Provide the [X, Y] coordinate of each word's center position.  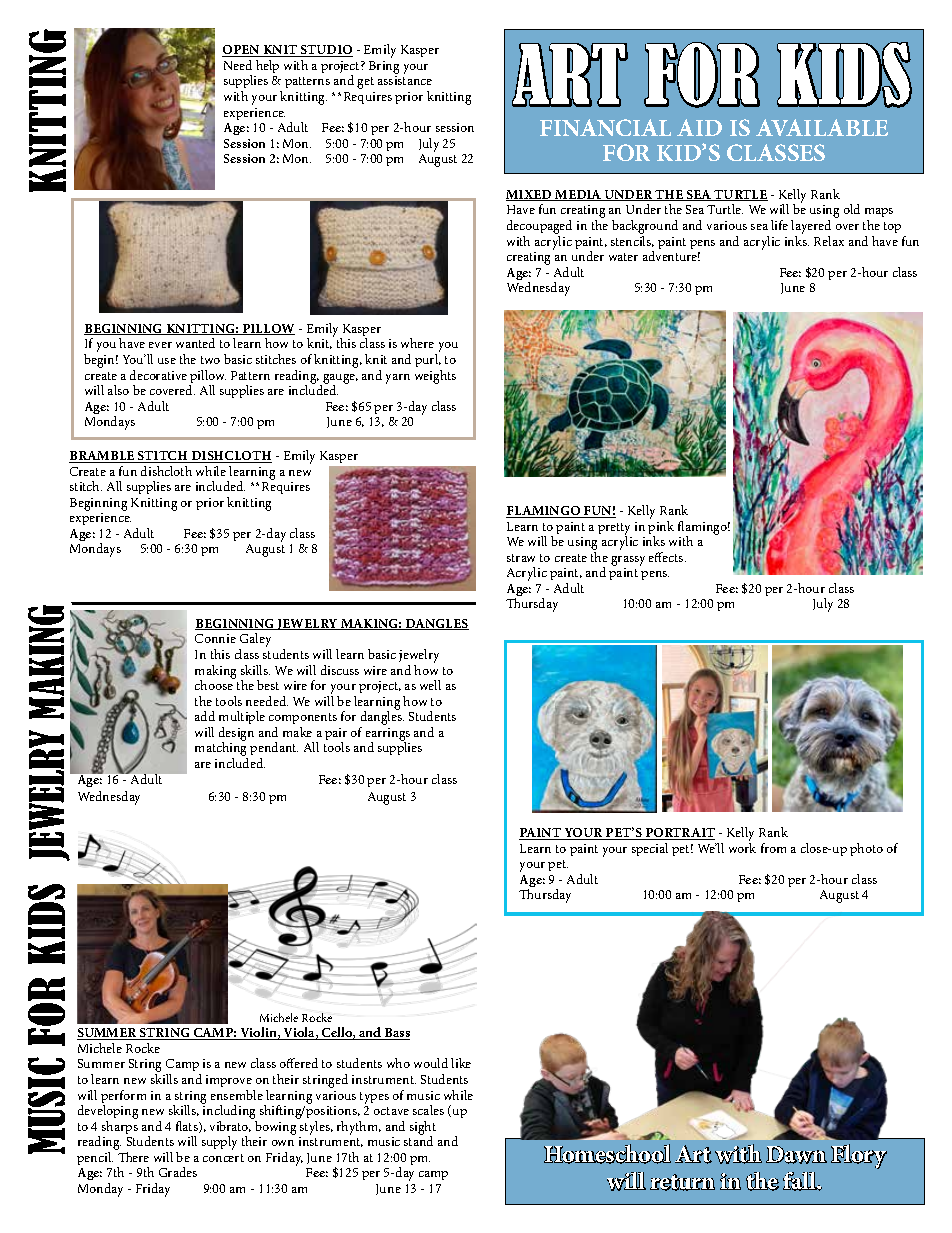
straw [521, 558]
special [650, 849]
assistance [405, 80]
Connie [215, 638]
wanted [195, 343]
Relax [829, 241]
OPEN [242, 51]
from [773, 848]
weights [435, 377]
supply [219, 1143]
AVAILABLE [822, 127]
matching [221, 749]
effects [667, 557]
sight [423, 1129]
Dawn [796, 1155]
